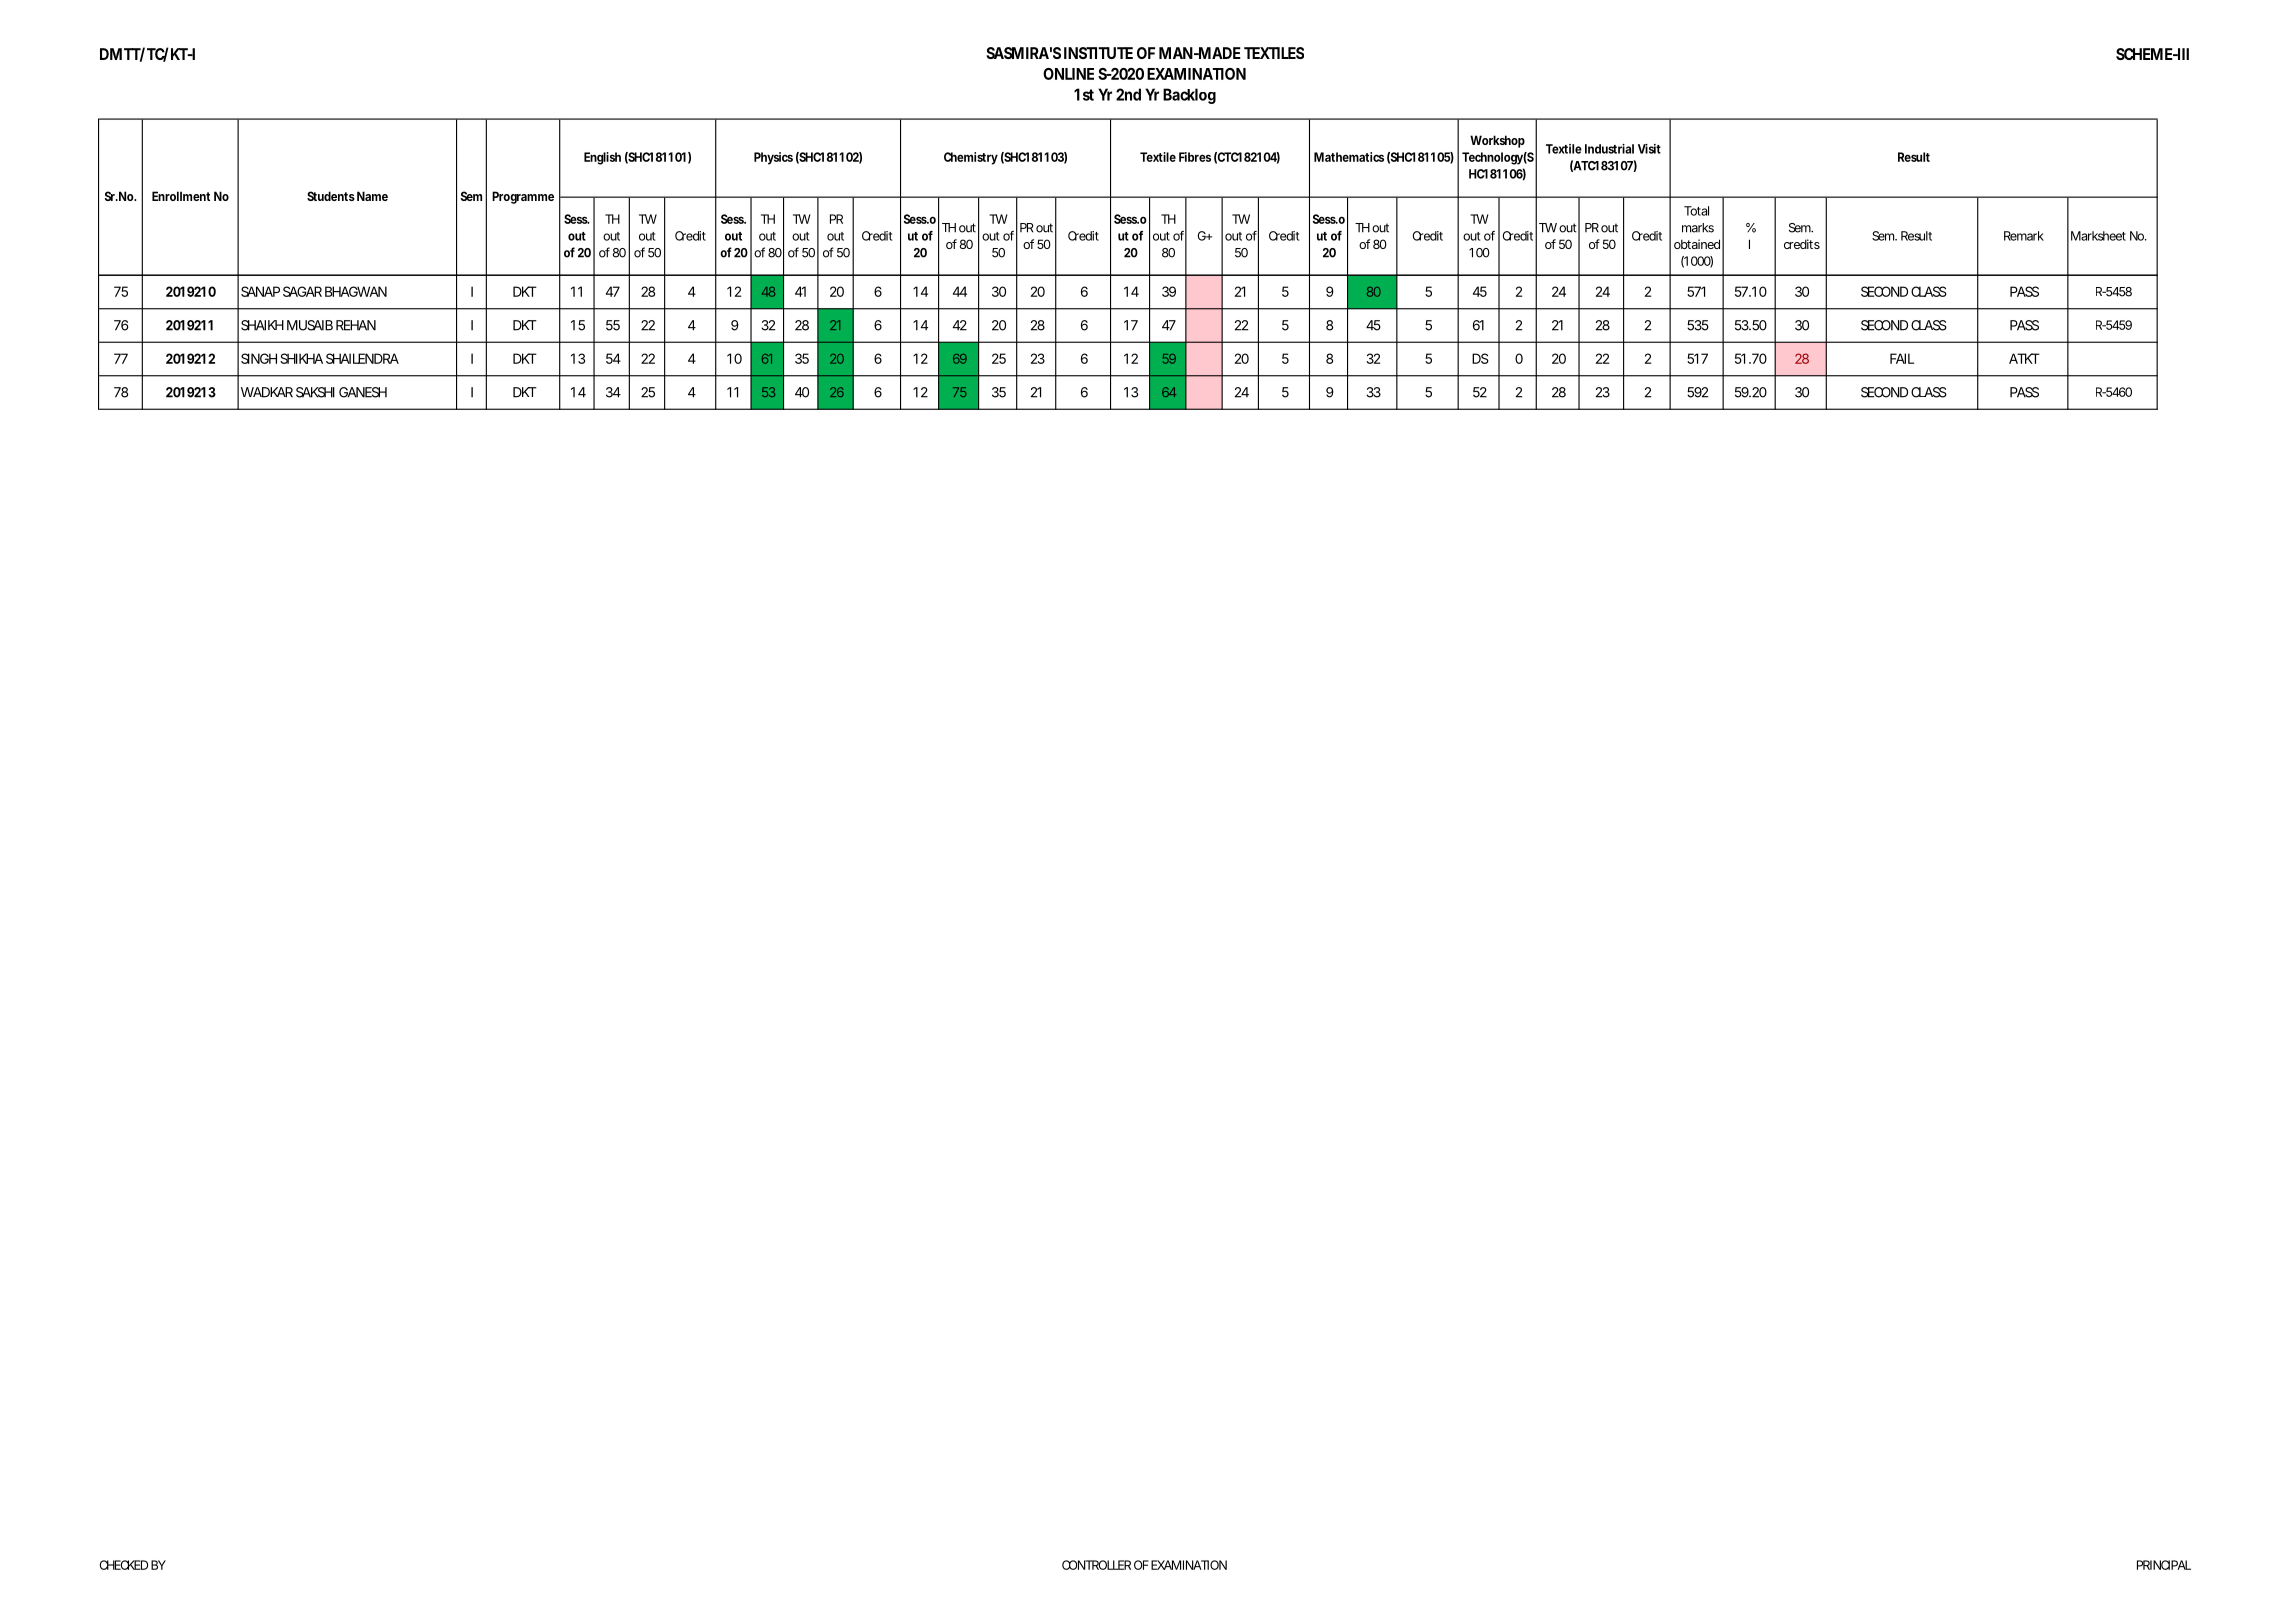 Image resolution: width=2290 pixels, height=1619 pixels. What do you see at coordinates (1189, 96) in the screenshot?
I see `Backlog` at bounding box center [1189, 96].
